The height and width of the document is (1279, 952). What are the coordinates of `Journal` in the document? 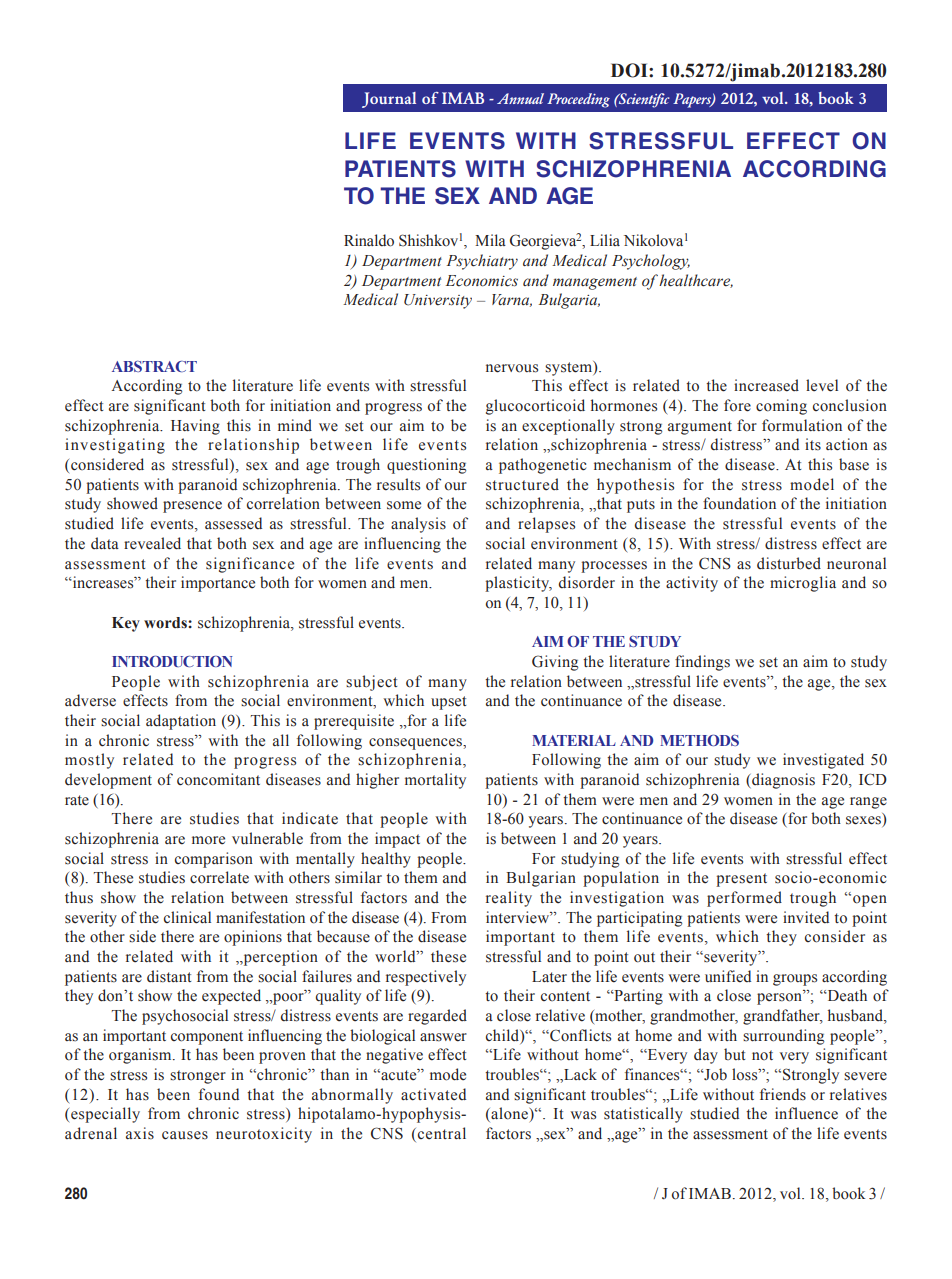 It's located at (389, 100).
